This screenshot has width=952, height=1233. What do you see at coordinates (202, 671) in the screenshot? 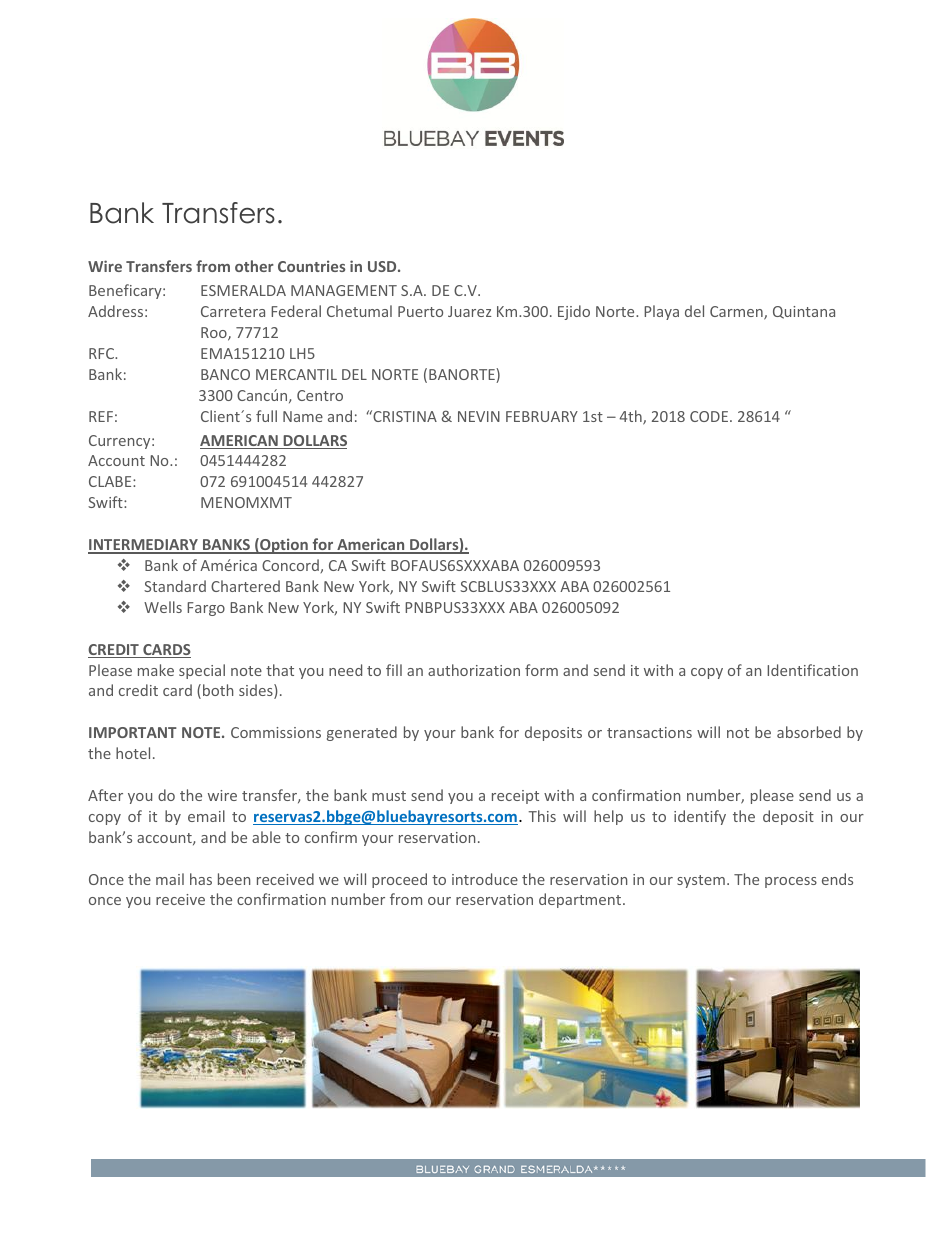
I see `special` at bounding box center [202, 671].
